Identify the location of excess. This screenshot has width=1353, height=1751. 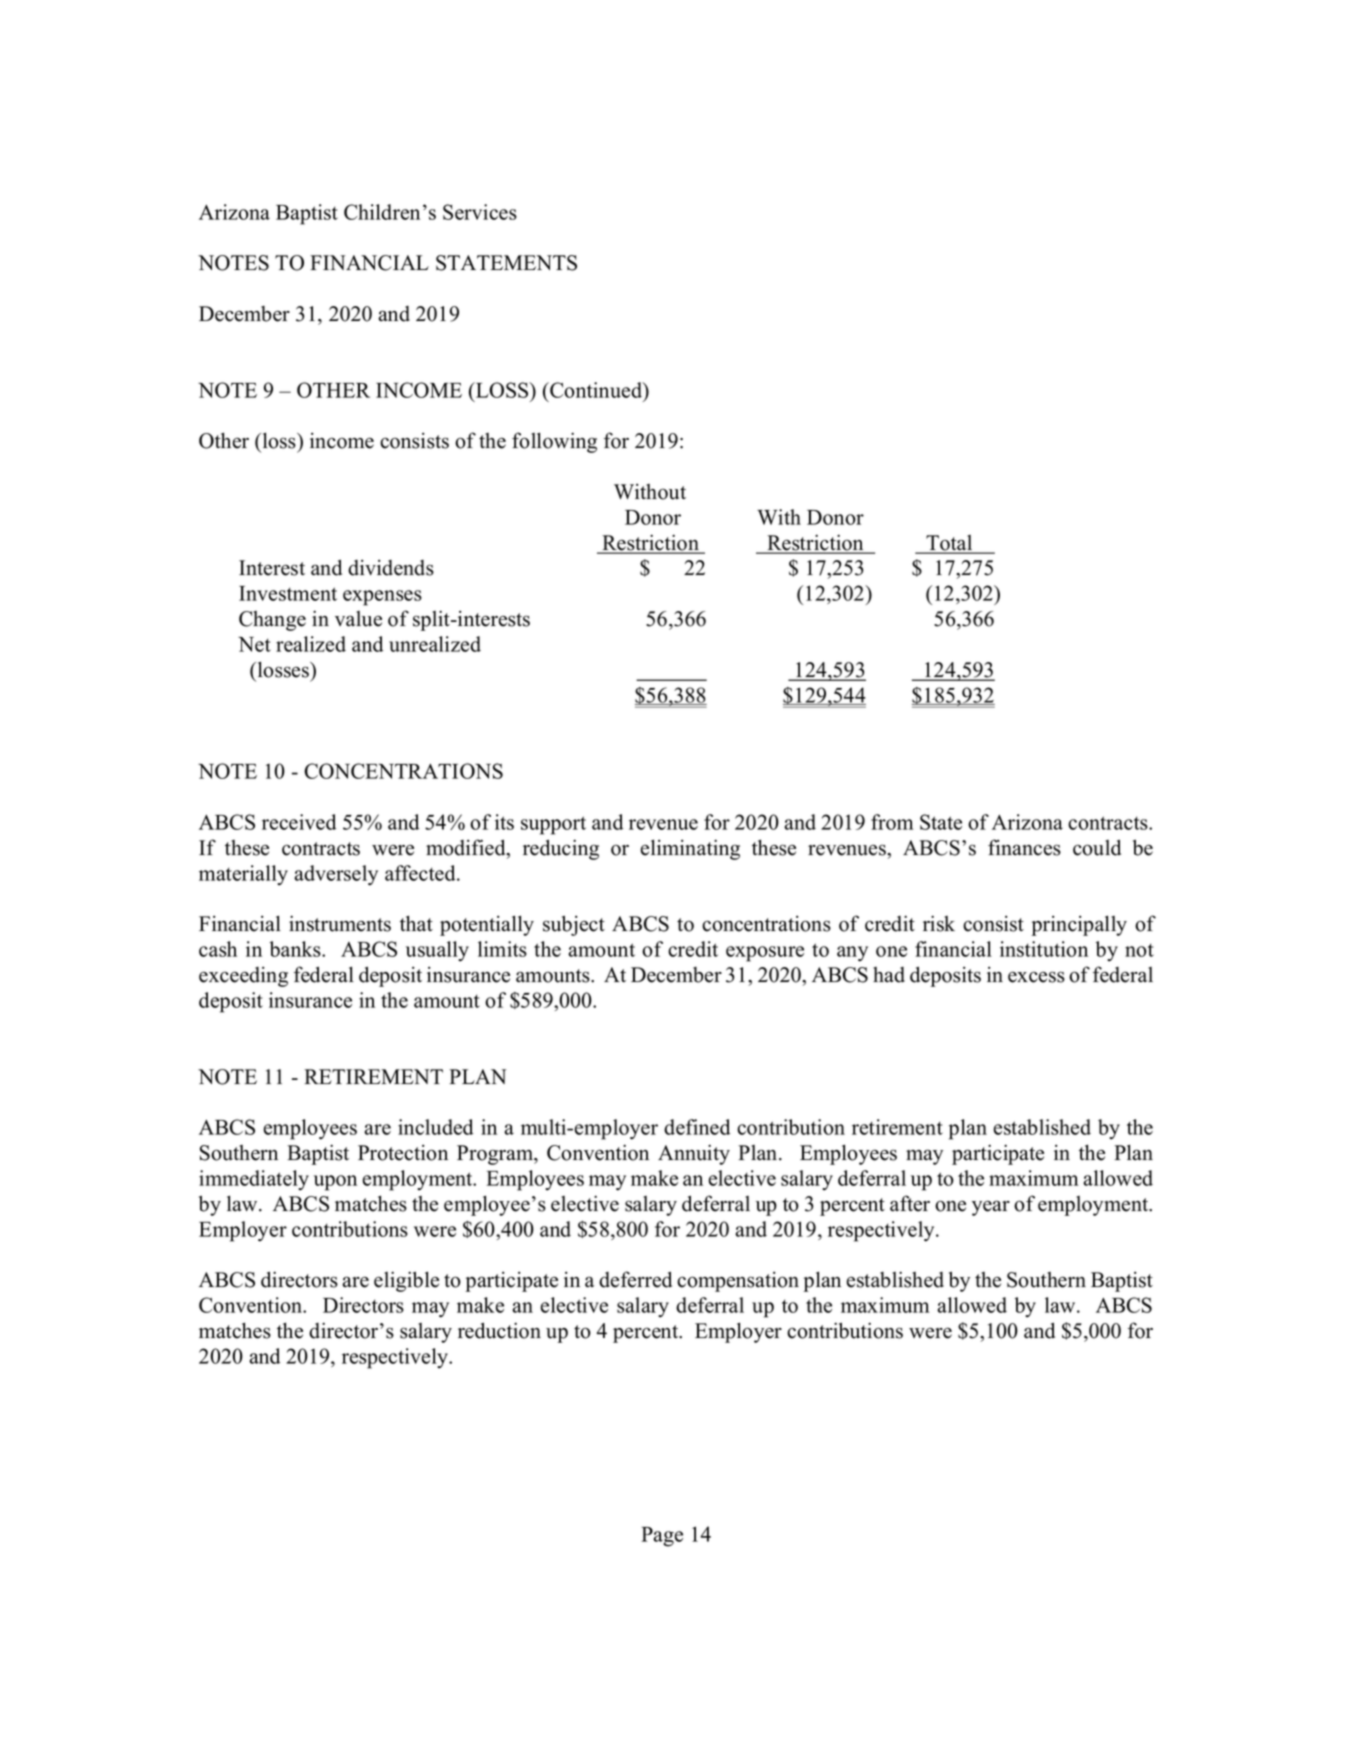
(1036, 977).
